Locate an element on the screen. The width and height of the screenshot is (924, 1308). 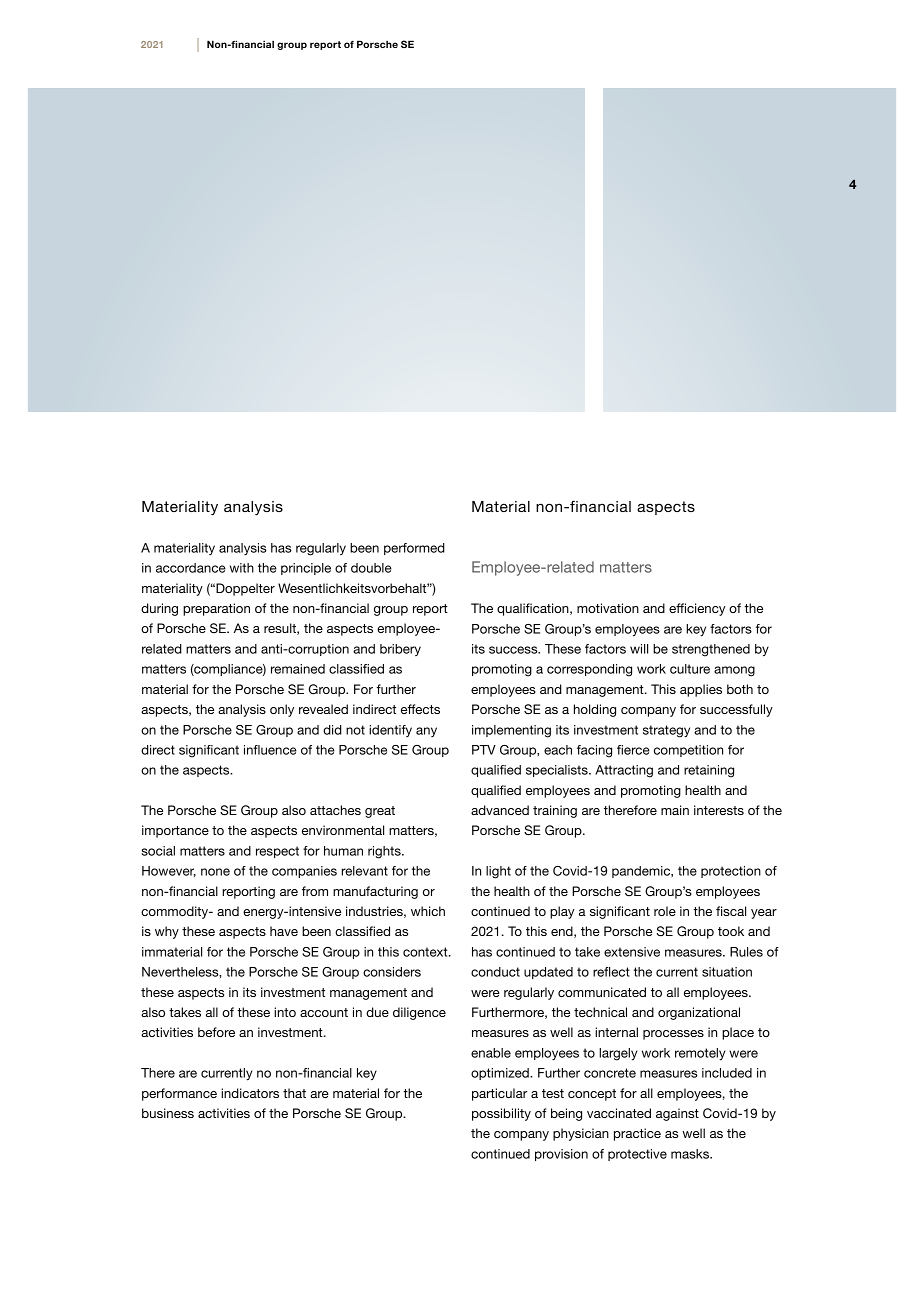
possibility is located at coordinates (501, 1114).
